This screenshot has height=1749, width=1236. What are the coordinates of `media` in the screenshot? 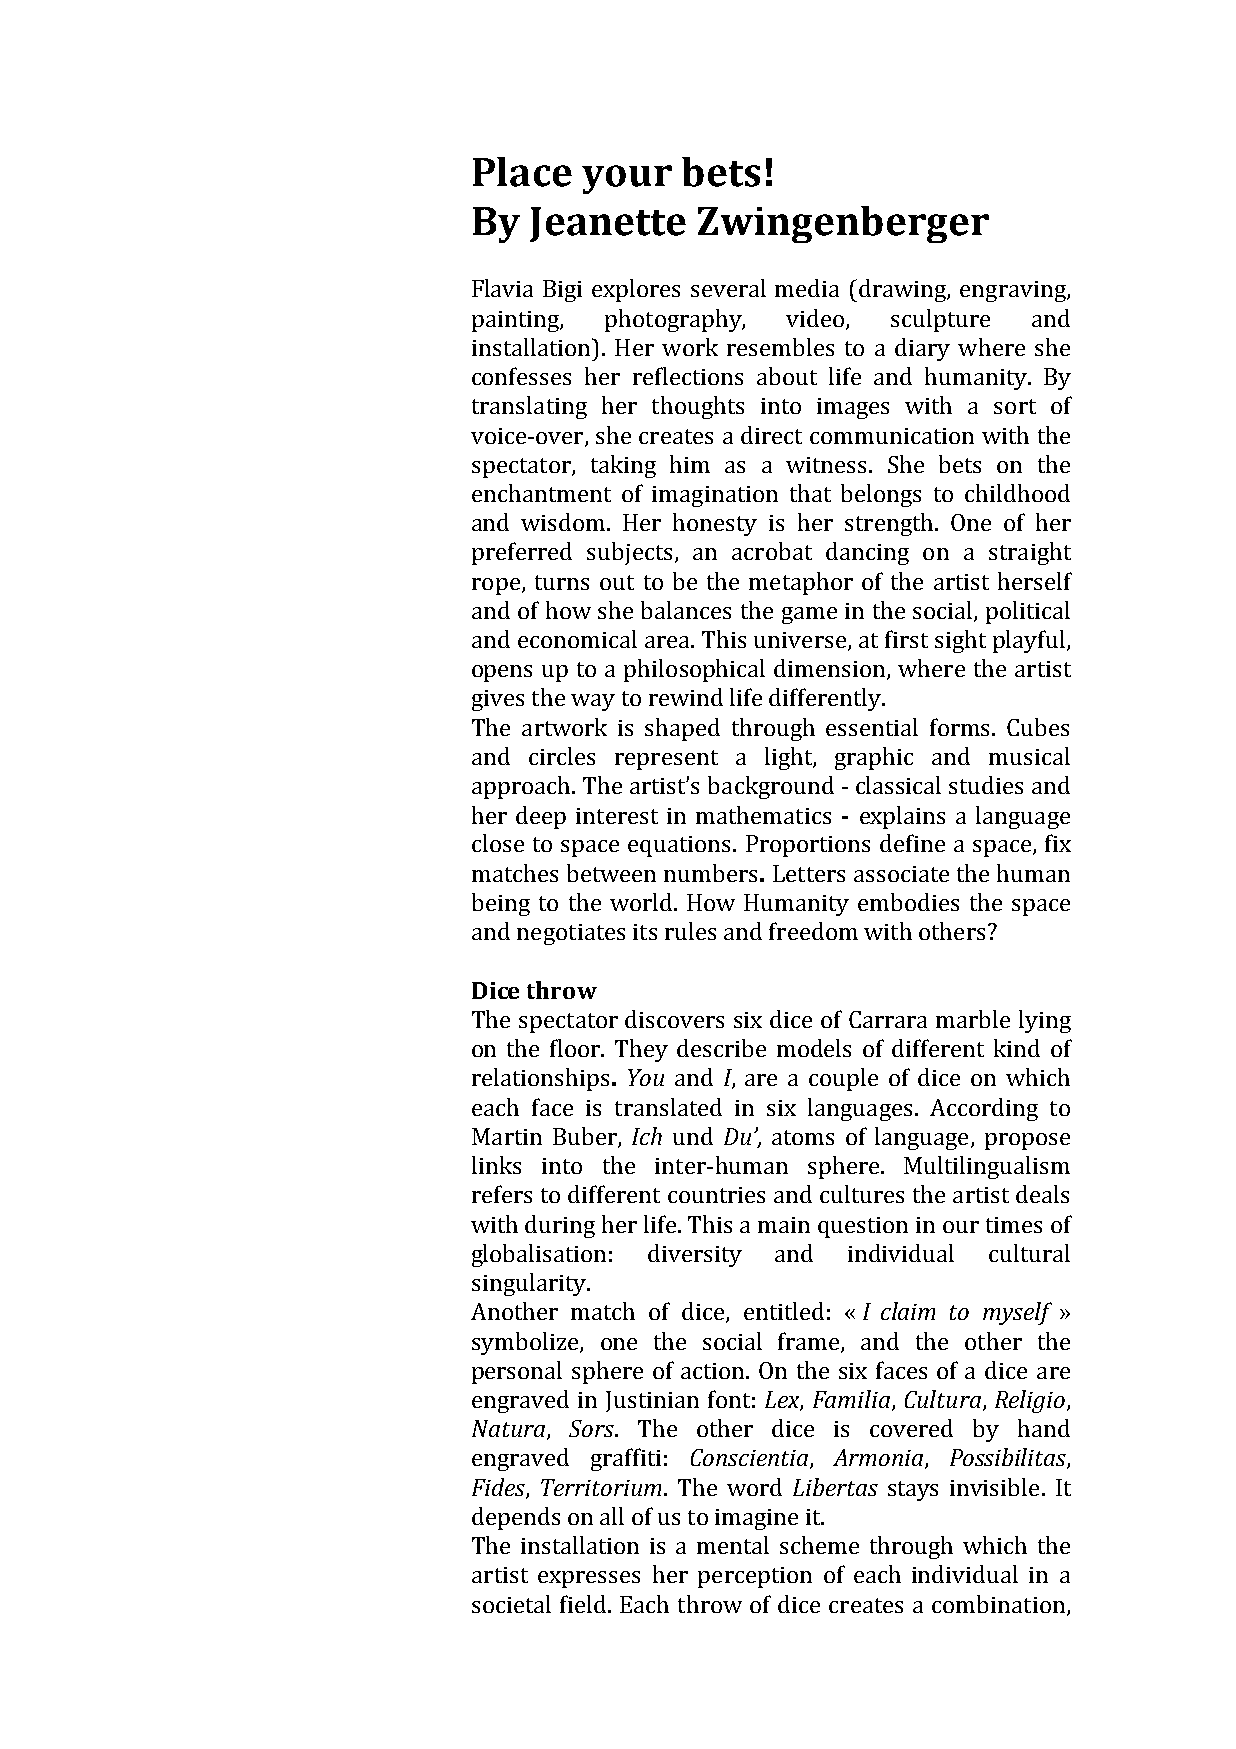 It's located at (807, 288).
